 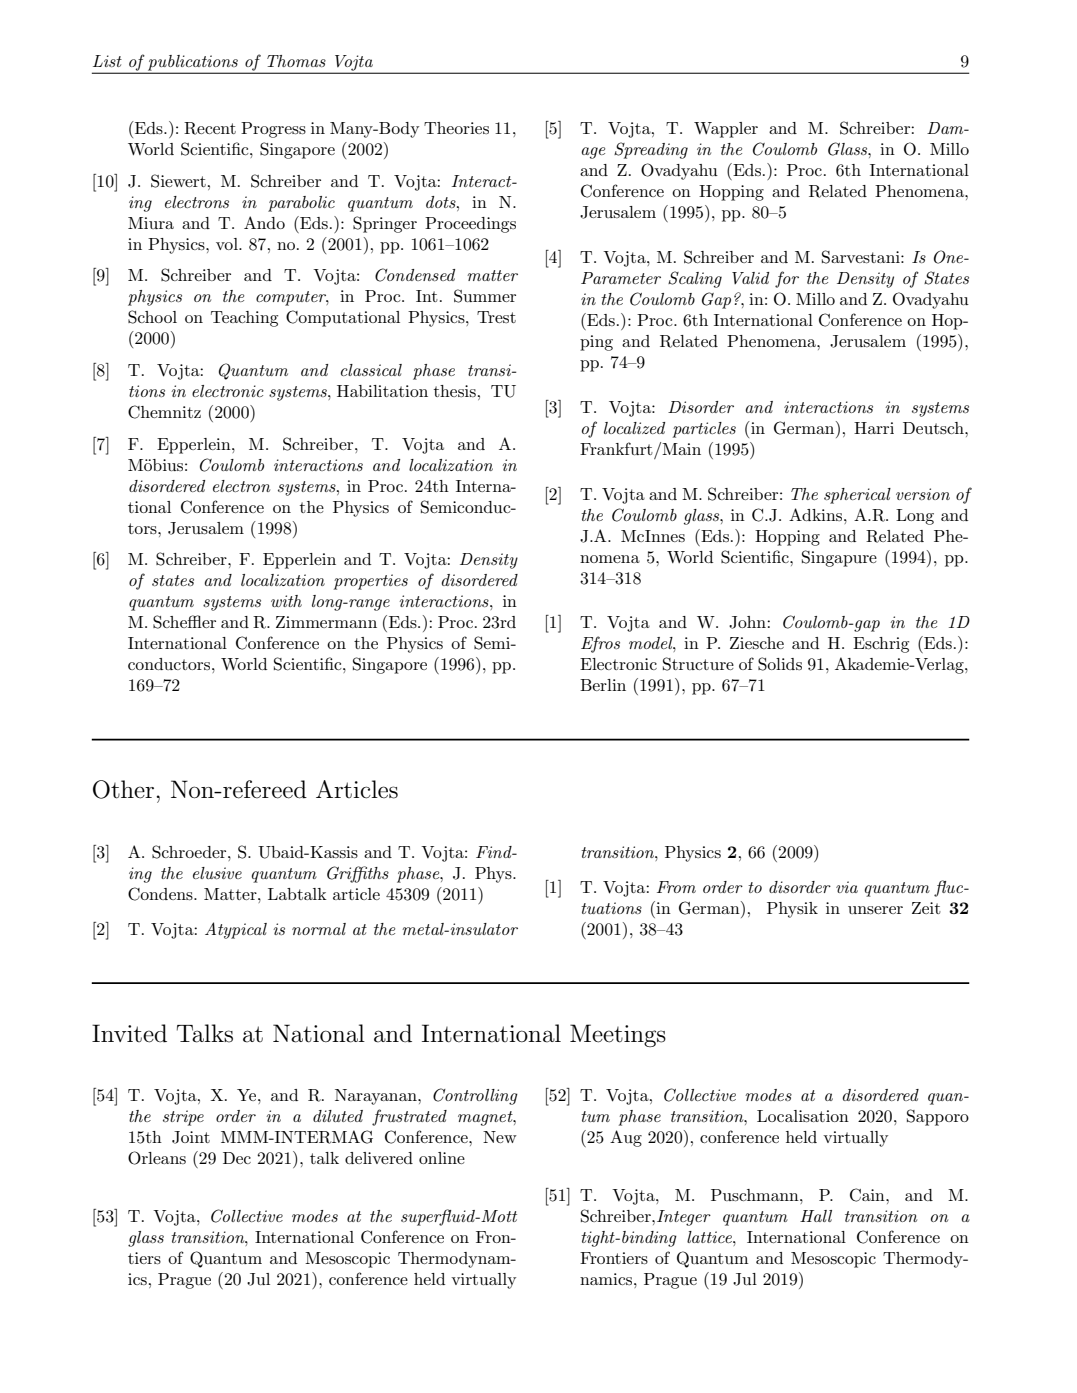 I want to click on Dec, so click(x=237, y=1158).
